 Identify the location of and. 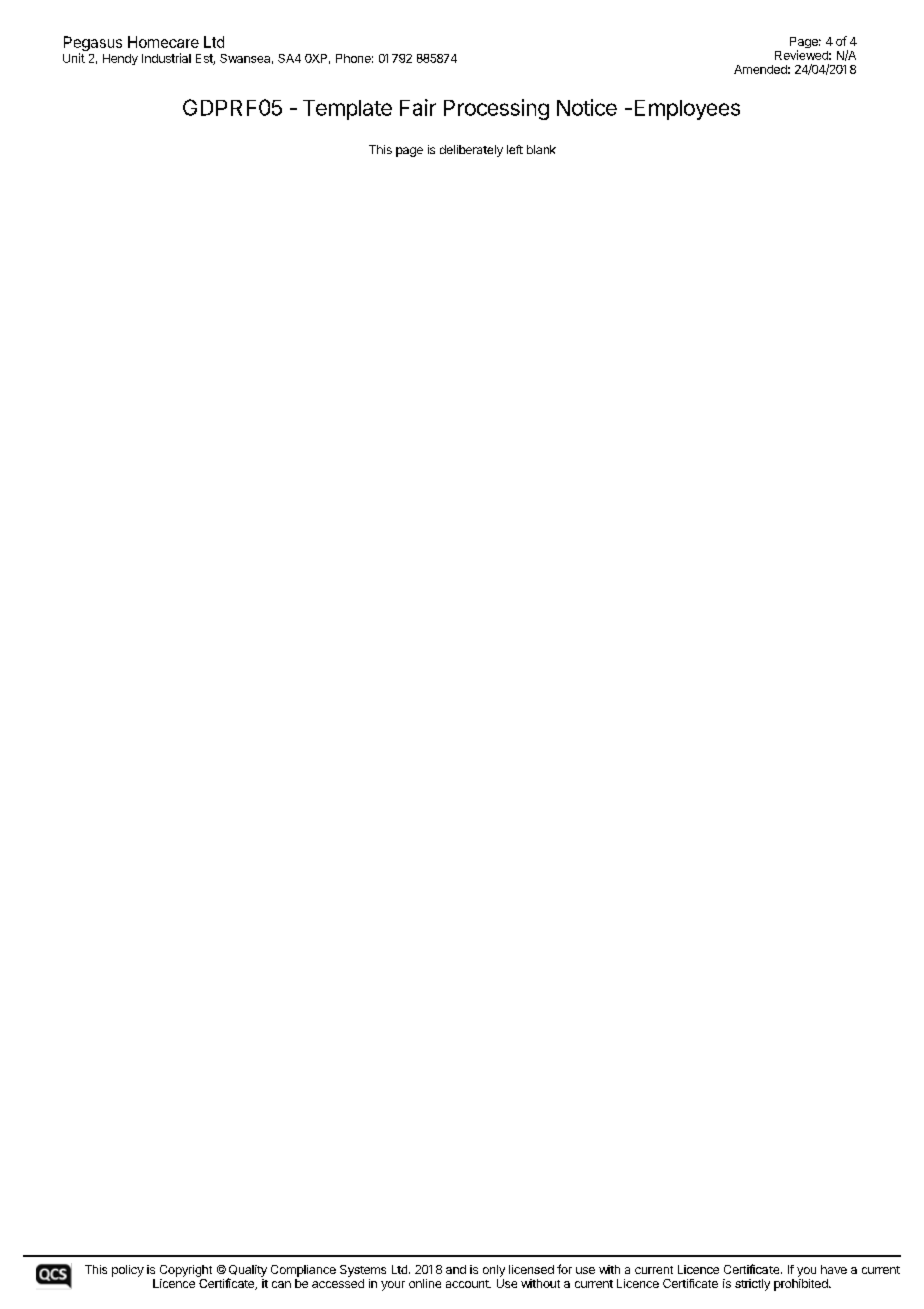
(456, 1269).
